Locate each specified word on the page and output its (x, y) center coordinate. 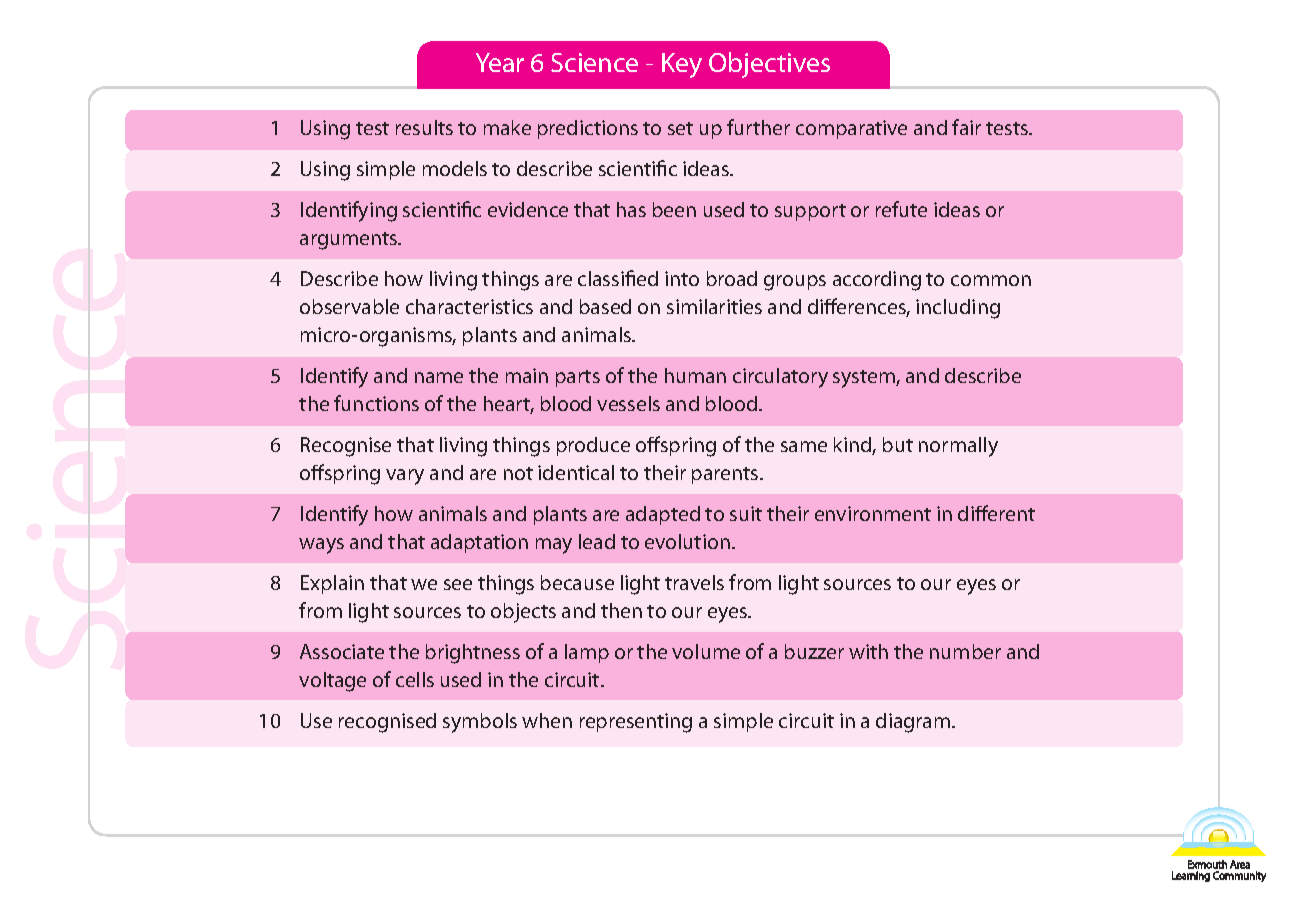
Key (682, 65)
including (958, 309)
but (898, 444)
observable (349, 306)
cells (415, 679)
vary (405, 477)
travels (694, 582)
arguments (350, 241)
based (605, 306)
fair (966, 127)
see (458, 584)
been (674, 209)
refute (901, 209)
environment (873, 513)
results (424, 127)
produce (593, 446)
